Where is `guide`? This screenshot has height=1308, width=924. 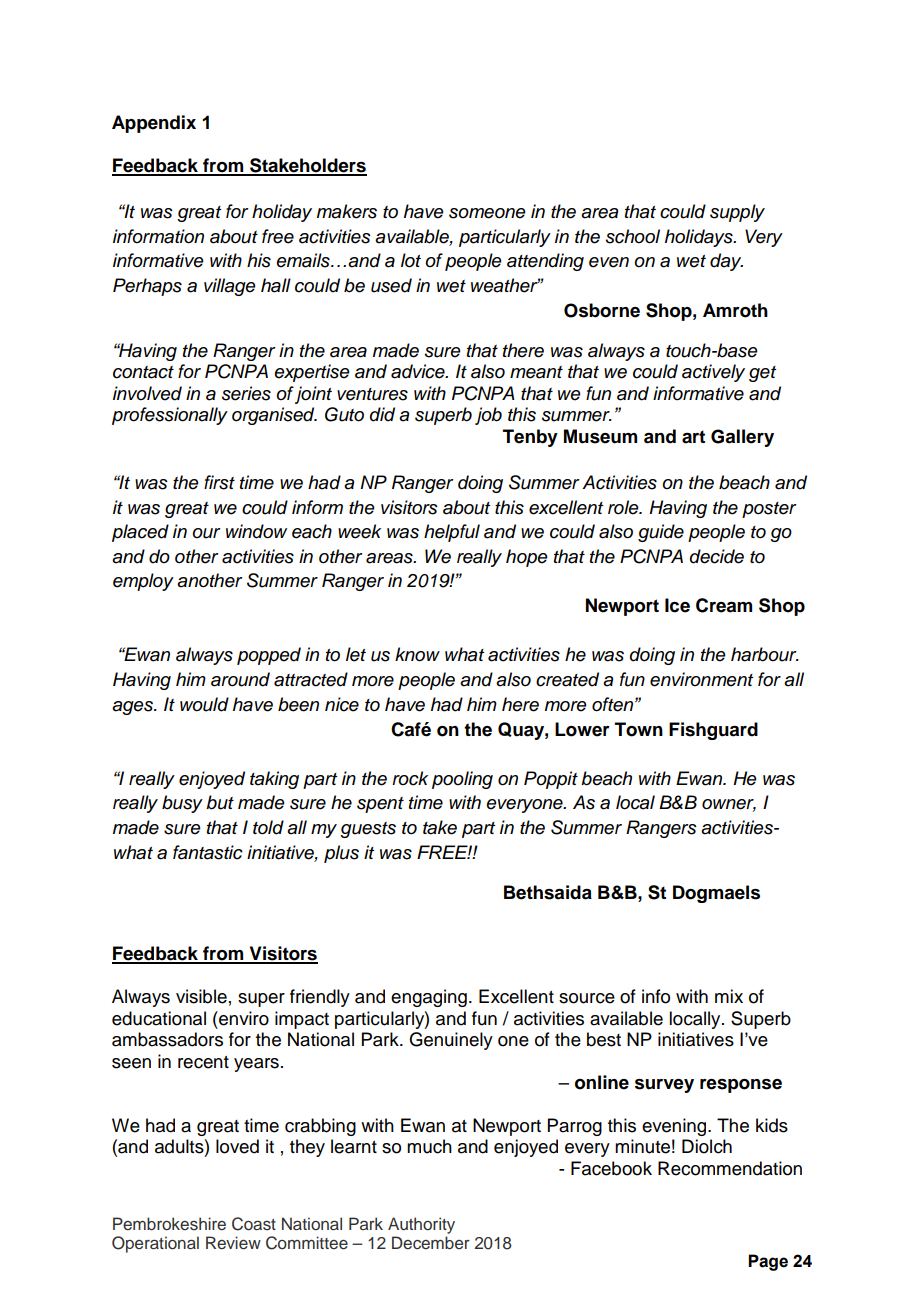 guide is located at coordinates (661, 533).
